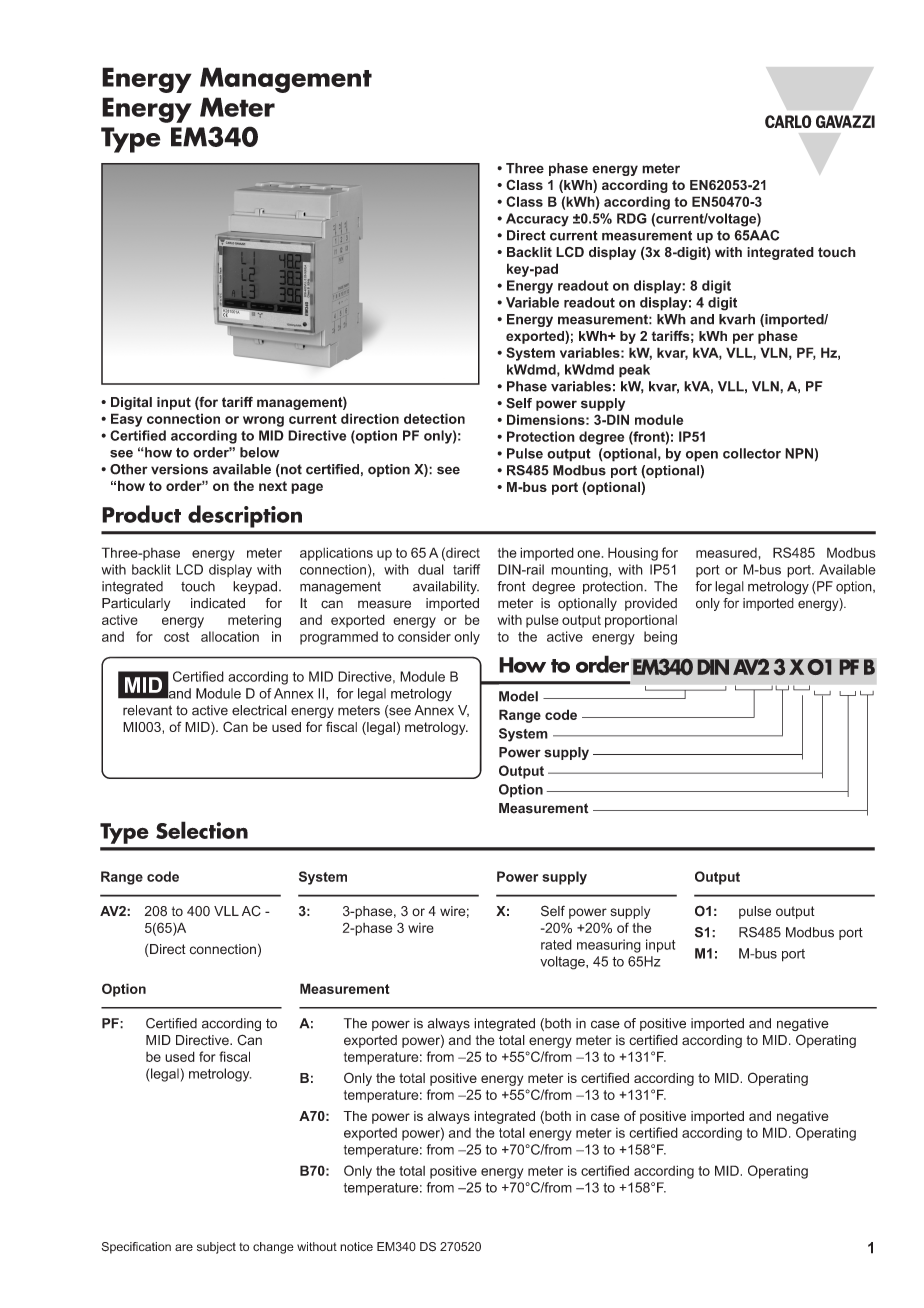 Image resolution: width=924 pixels, height=1308 pixels. What do you see at coordinates (518, 696) in the document?
I see `Model` at bounding box center [518, 696].
